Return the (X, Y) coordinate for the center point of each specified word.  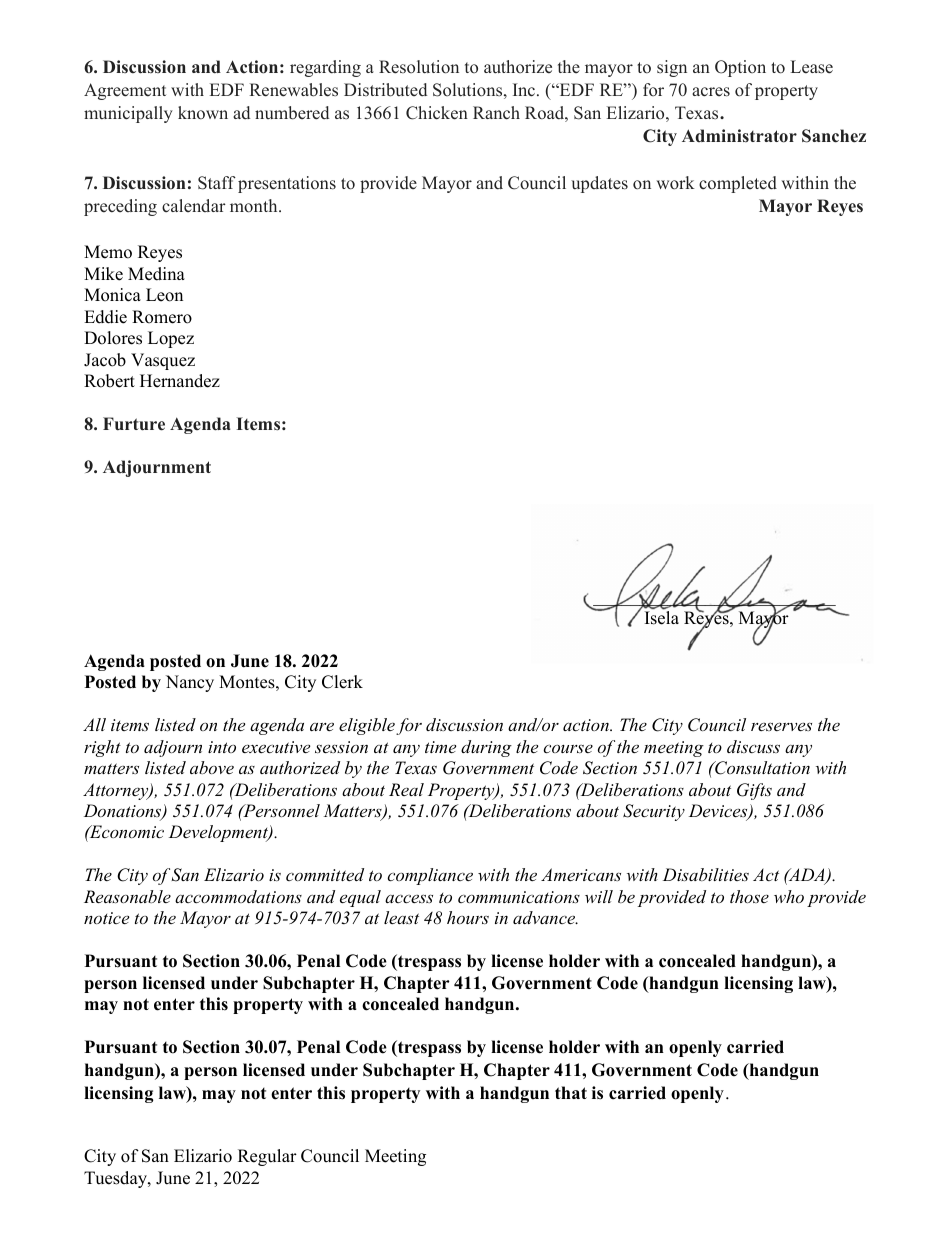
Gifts (754, 791)
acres (711, 92)
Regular (267, 1157)
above (212, 767)
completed (738, 184)
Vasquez (163, 361)
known (203, 113)
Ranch (496, 113)
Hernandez (180, 381)
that (571, 1092)
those (749, 896)
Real (406, 789)
